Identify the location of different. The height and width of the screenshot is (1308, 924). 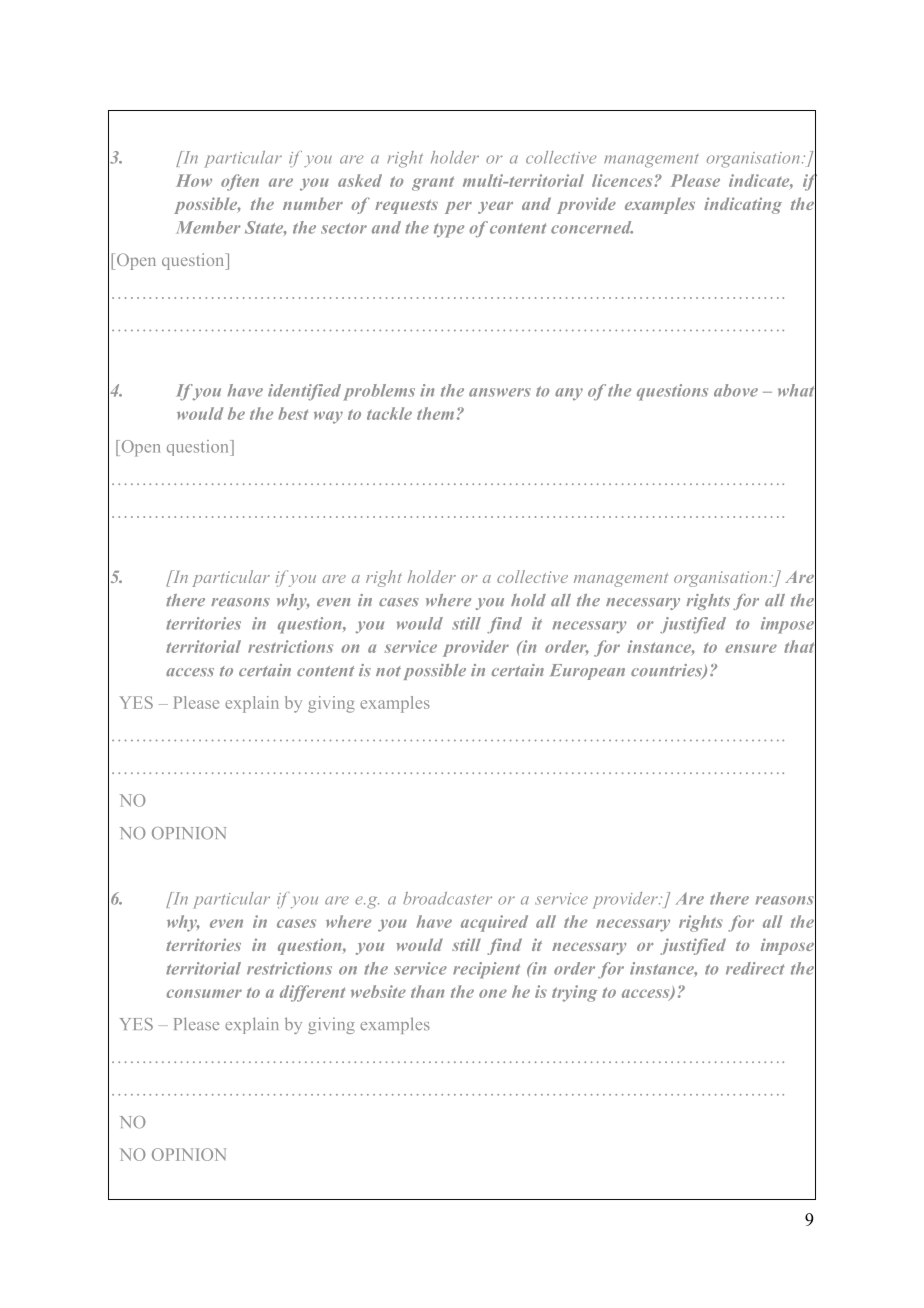
(312, 993).
